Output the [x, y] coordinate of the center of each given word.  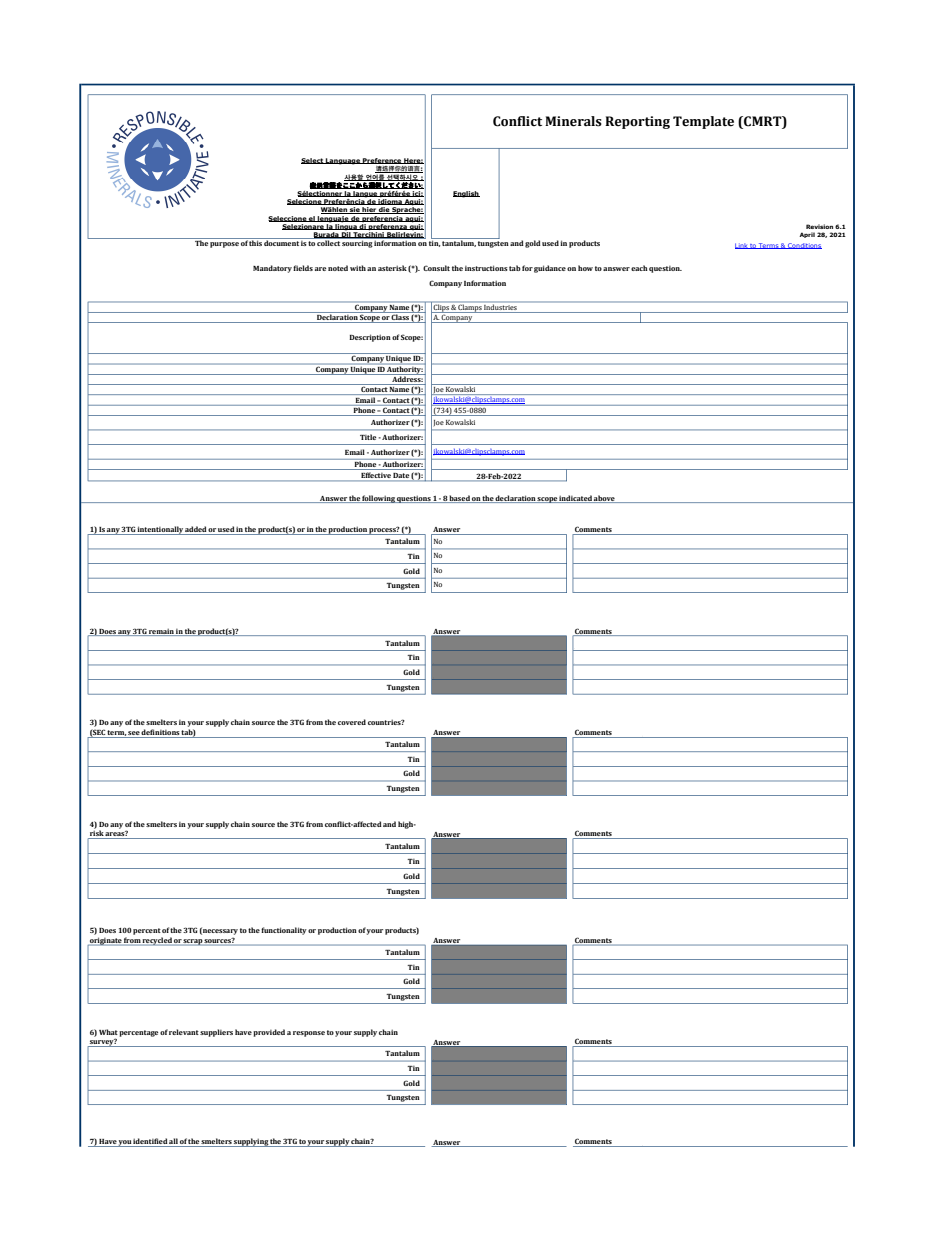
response [309, 1034]
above [605, 499]
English [466, 194]
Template [703, 122]
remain [161, 632]
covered [352, 722]
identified [150, 1142]
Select [313, 161]
